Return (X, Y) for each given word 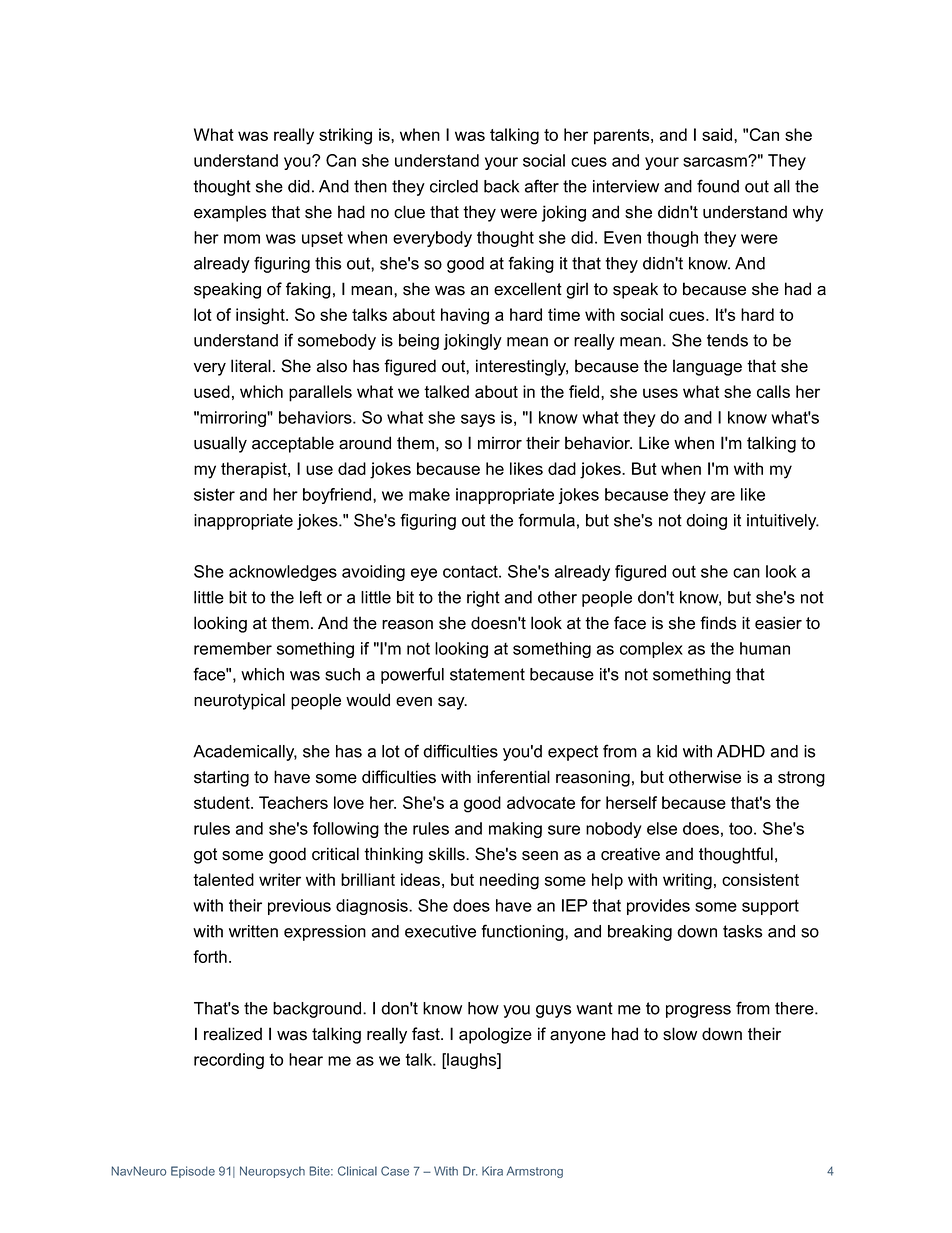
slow (680, 1034)
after (542, 186)
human (765, 648)
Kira (492, 1171)
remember (233, 648)
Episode (193, 1172)
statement (487, 674)
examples (230, 213)
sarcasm (716, 161)
